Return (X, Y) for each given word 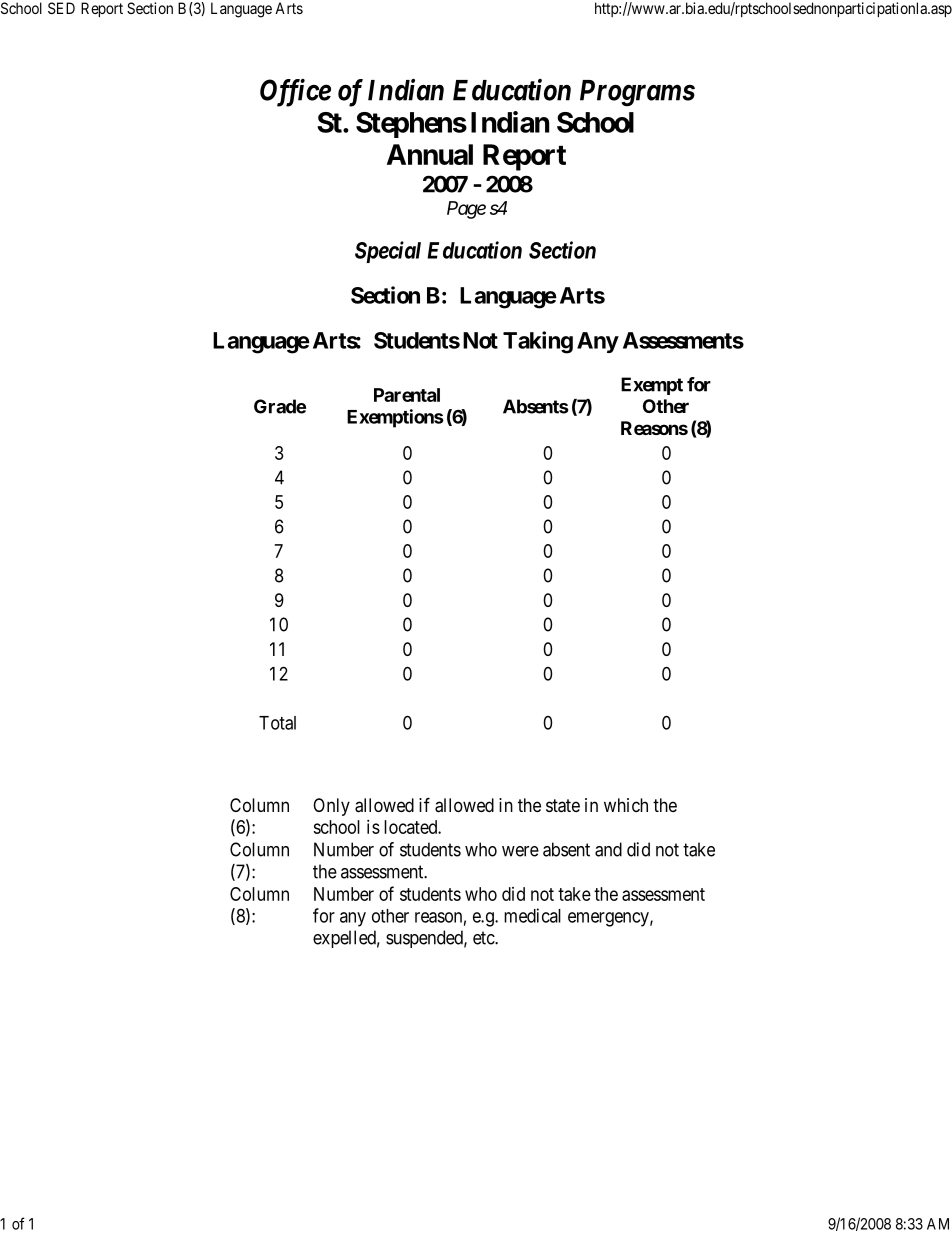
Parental (407, 395)
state (563, 806)
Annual (430, 154)
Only (331, 807)
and (608, 849)
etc (484, 938)
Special (388, 252)
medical (532, 915)
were (520, 851)
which (626, 805)
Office (295, 93)
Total (277, 723)
